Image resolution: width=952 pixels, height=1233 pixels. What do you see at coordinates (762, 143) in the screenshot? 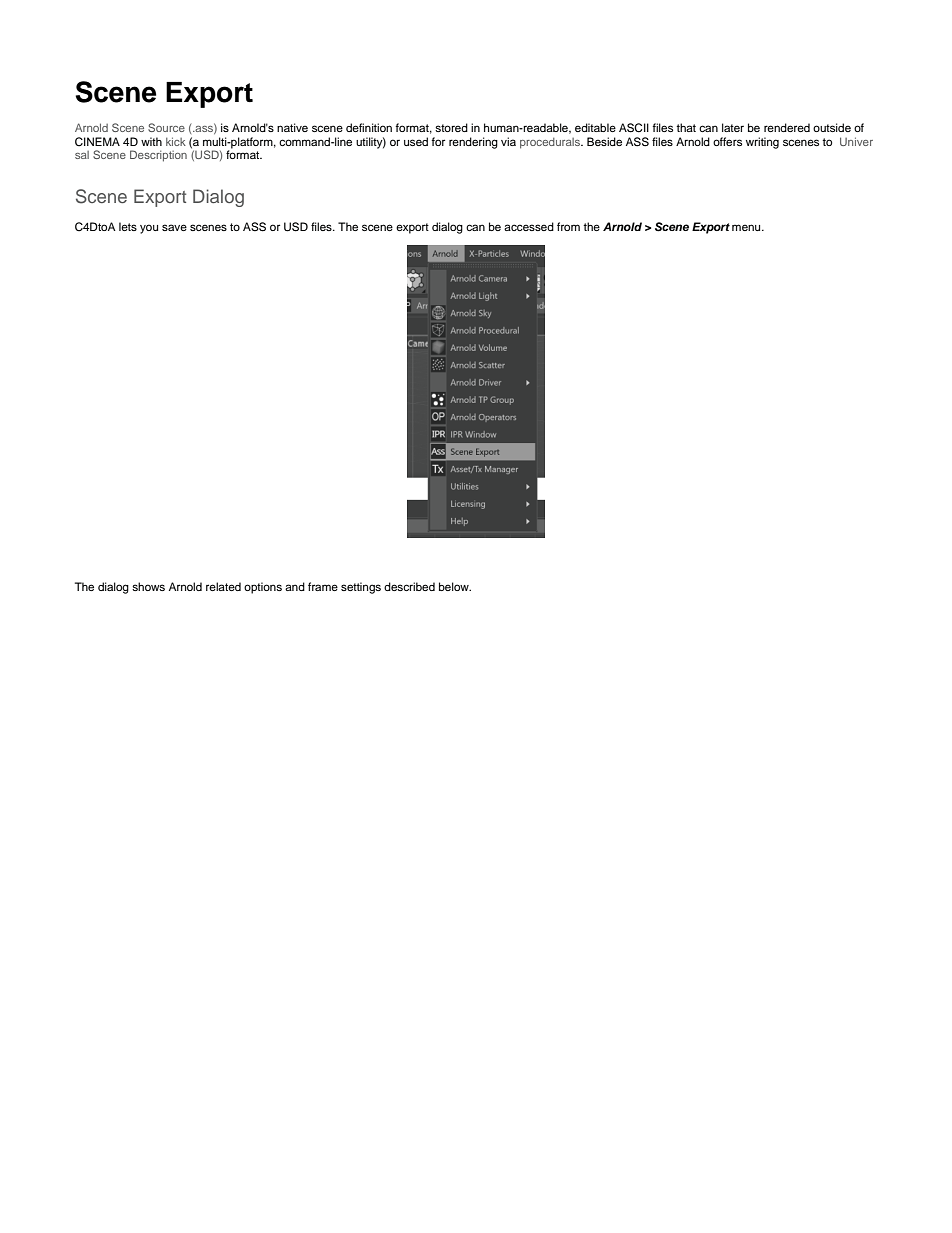
I see `writing` at bounding box center [762, 143].
